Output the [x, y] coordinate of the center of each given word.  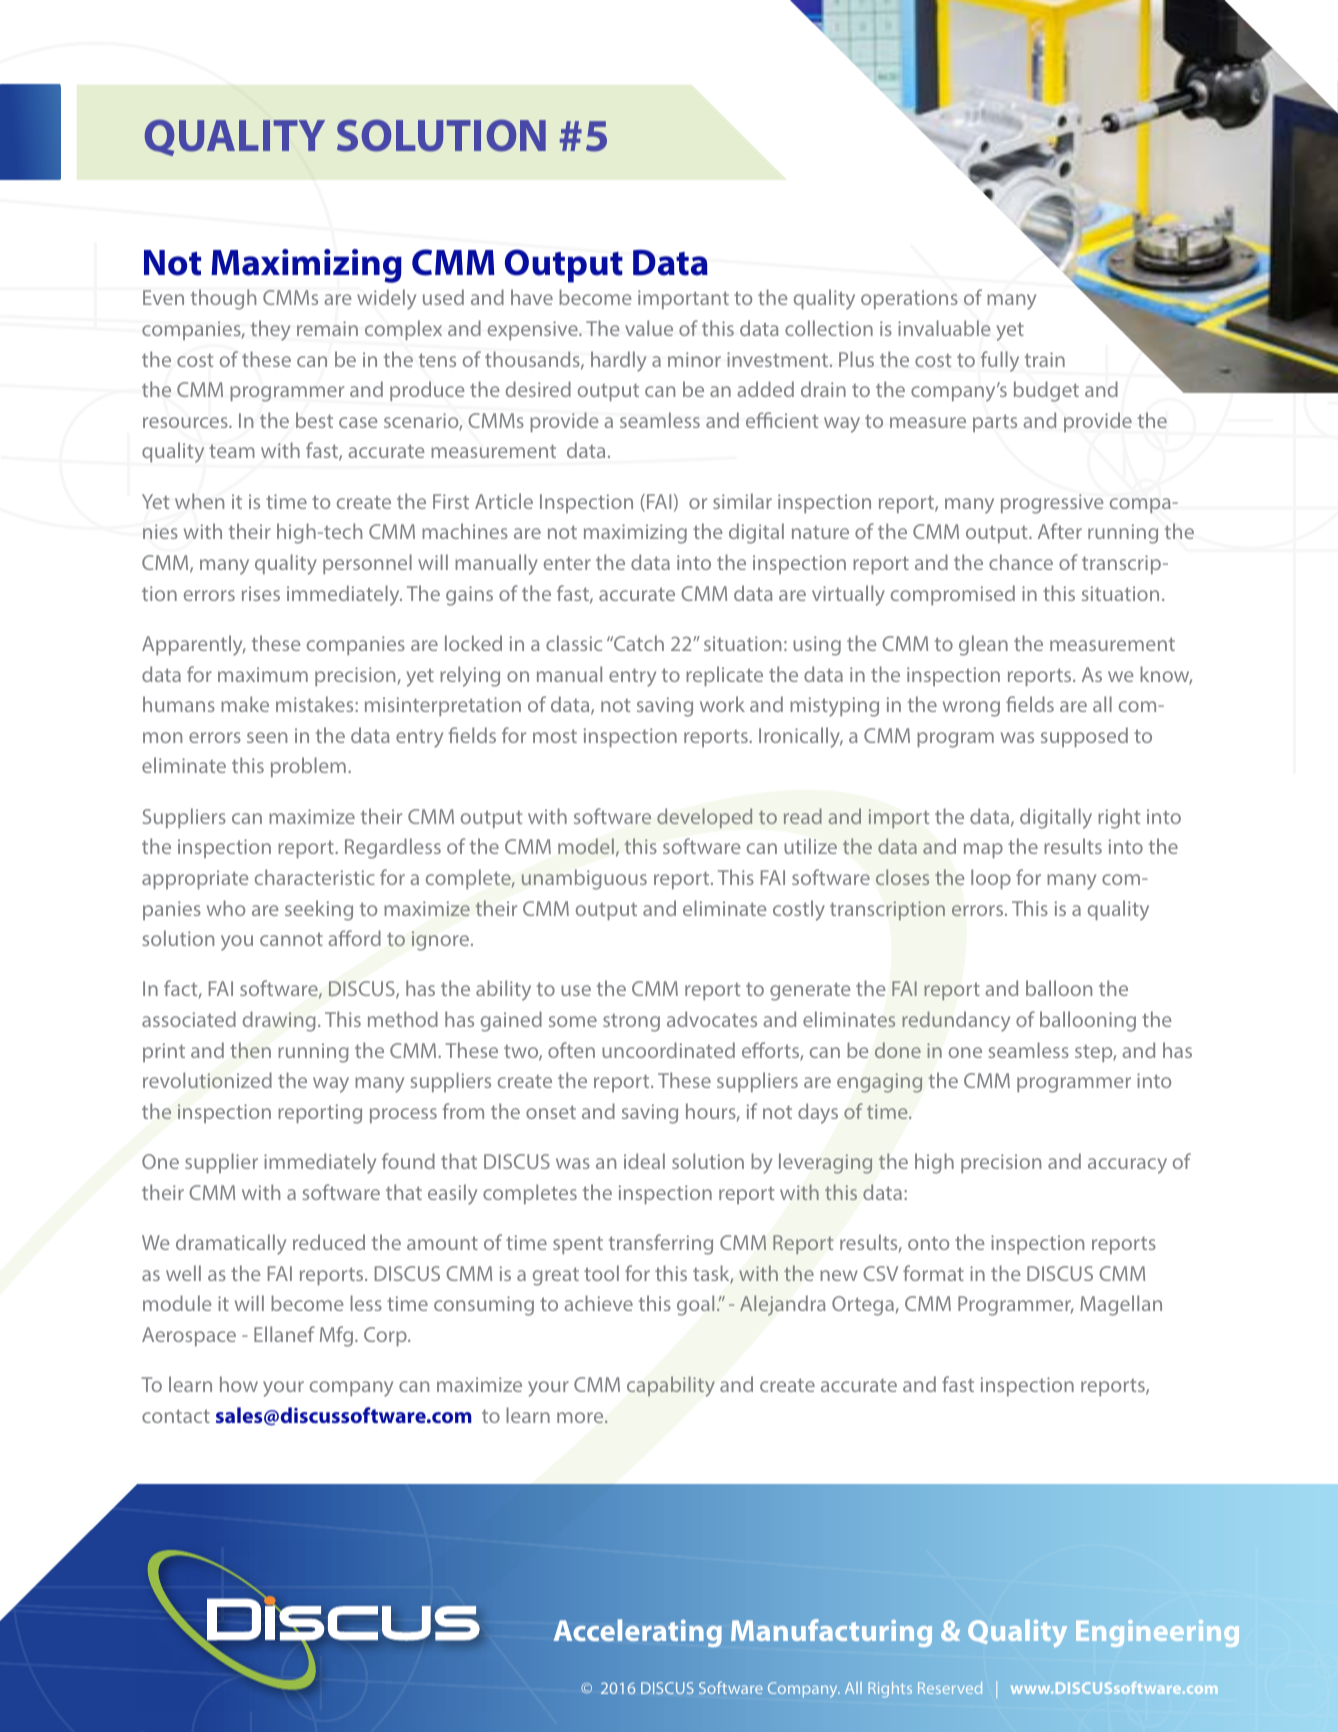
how [239, 1384]
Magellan [1121, 1305]
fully [1000, 361]
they [270, 330]
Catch [638, 643]
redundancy [956, 1021]
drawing [279, 1021]
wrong [971, 709]
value [649, 328]
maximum [263, 674]
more [581, 1417]
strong [631, 1023]
